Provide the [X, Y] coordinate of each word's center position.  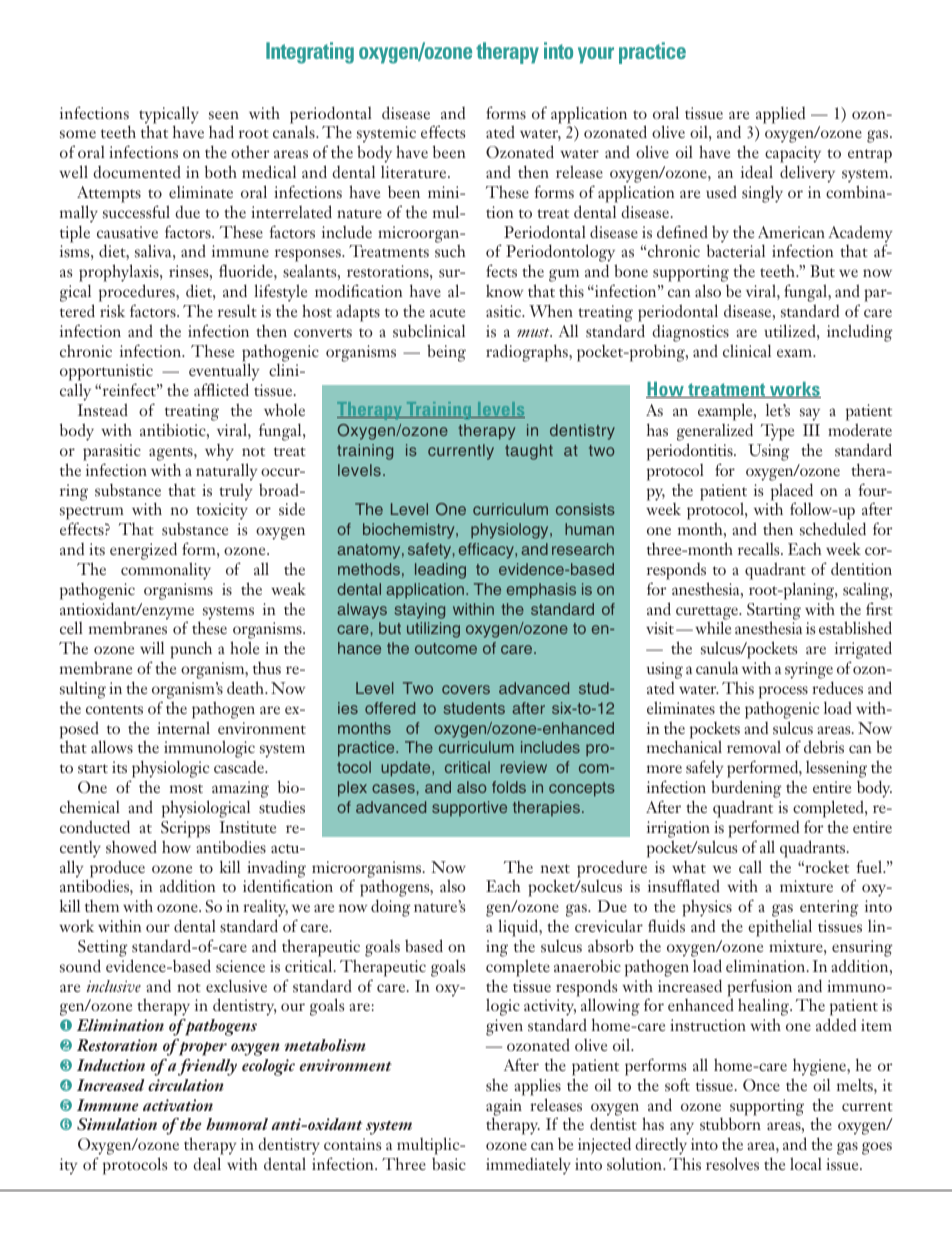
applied [780, 115]
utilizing [433, 630]
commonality [166, 571]
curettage [708, 614]
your [596, 55]
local [806, 1163]
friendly [207, 1067]
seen [224, 115]
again [504, 1108]
